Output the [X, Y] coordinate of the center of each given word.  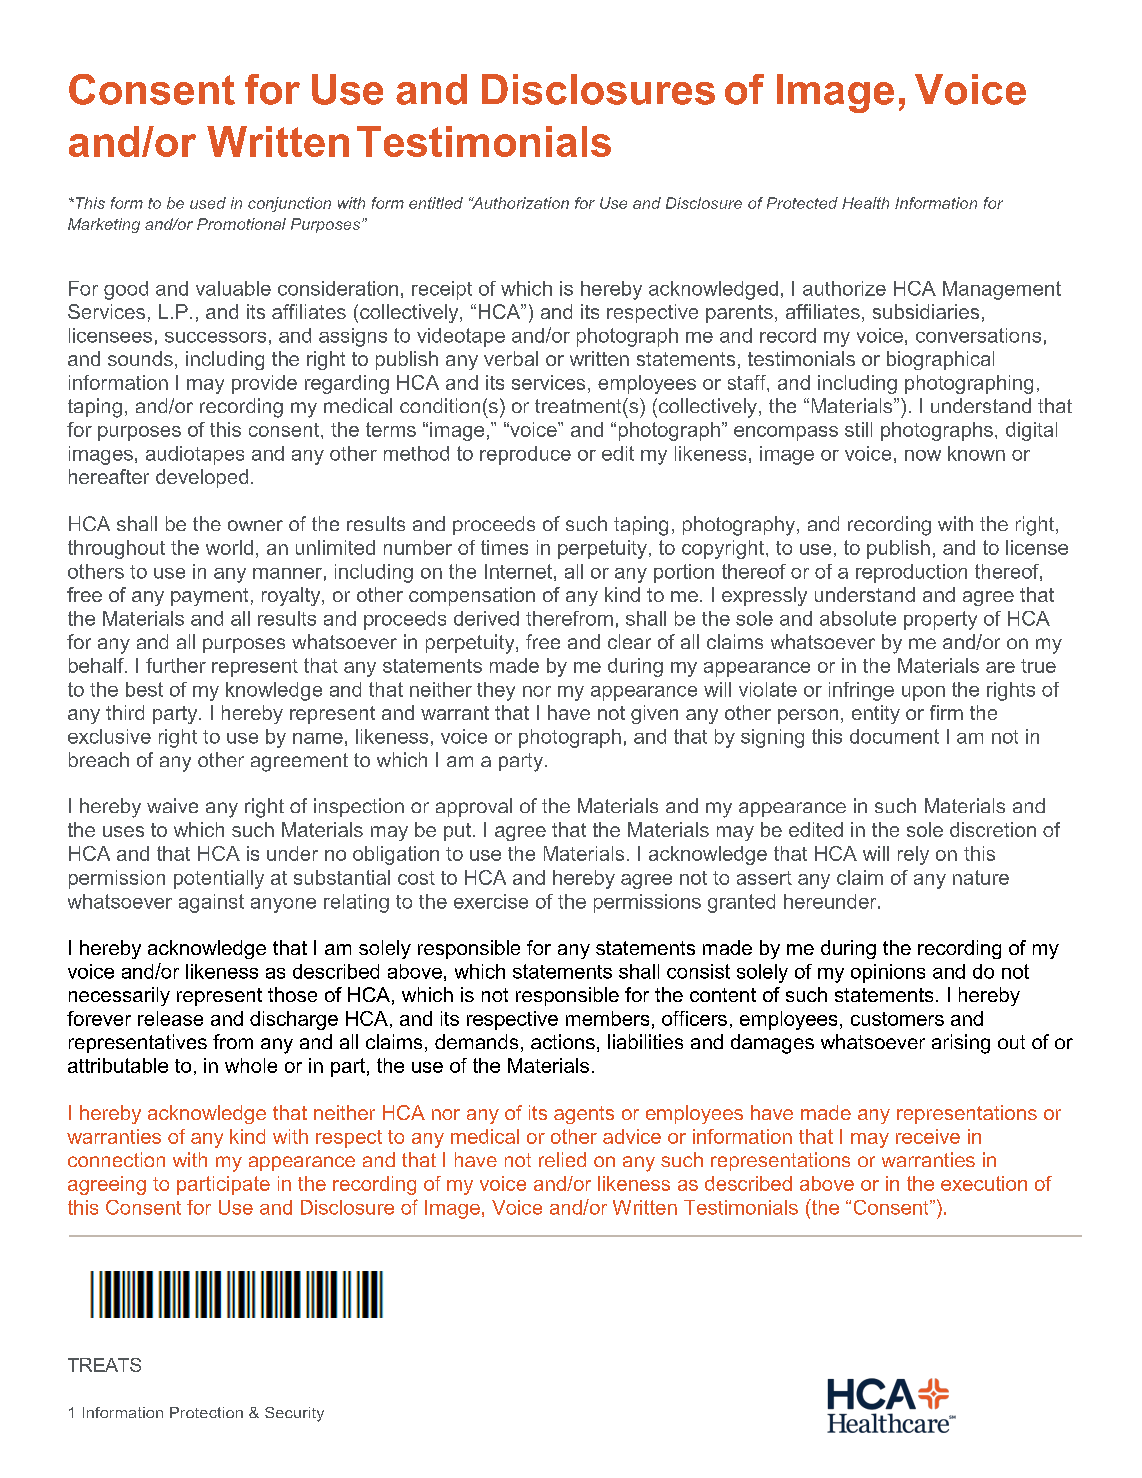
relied [562, 1159]
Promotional [241, 224]
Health [865, 203]
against [211, 903]
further [176, 665]
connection [116, 1159]
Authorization [519, 203]
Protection [206, 1412]
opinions [888, 973]
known [976, 453]
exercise [491, 901]
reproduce [525, 455]
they [496, 691]
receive [928, 1136]
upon [923, 693]
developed [202, 478]
